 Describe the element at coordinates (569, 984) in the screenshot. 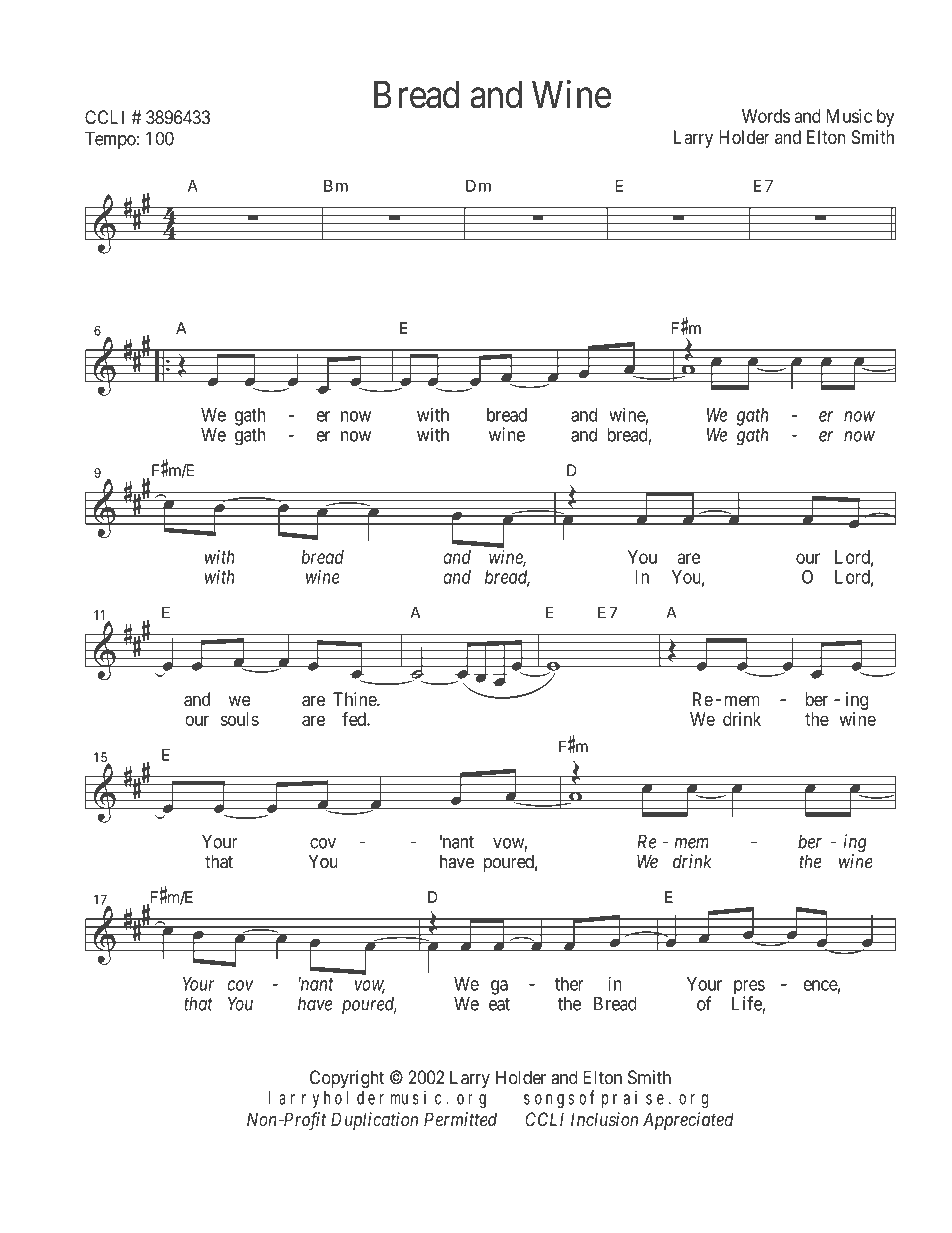

I see `ther` at that location.
